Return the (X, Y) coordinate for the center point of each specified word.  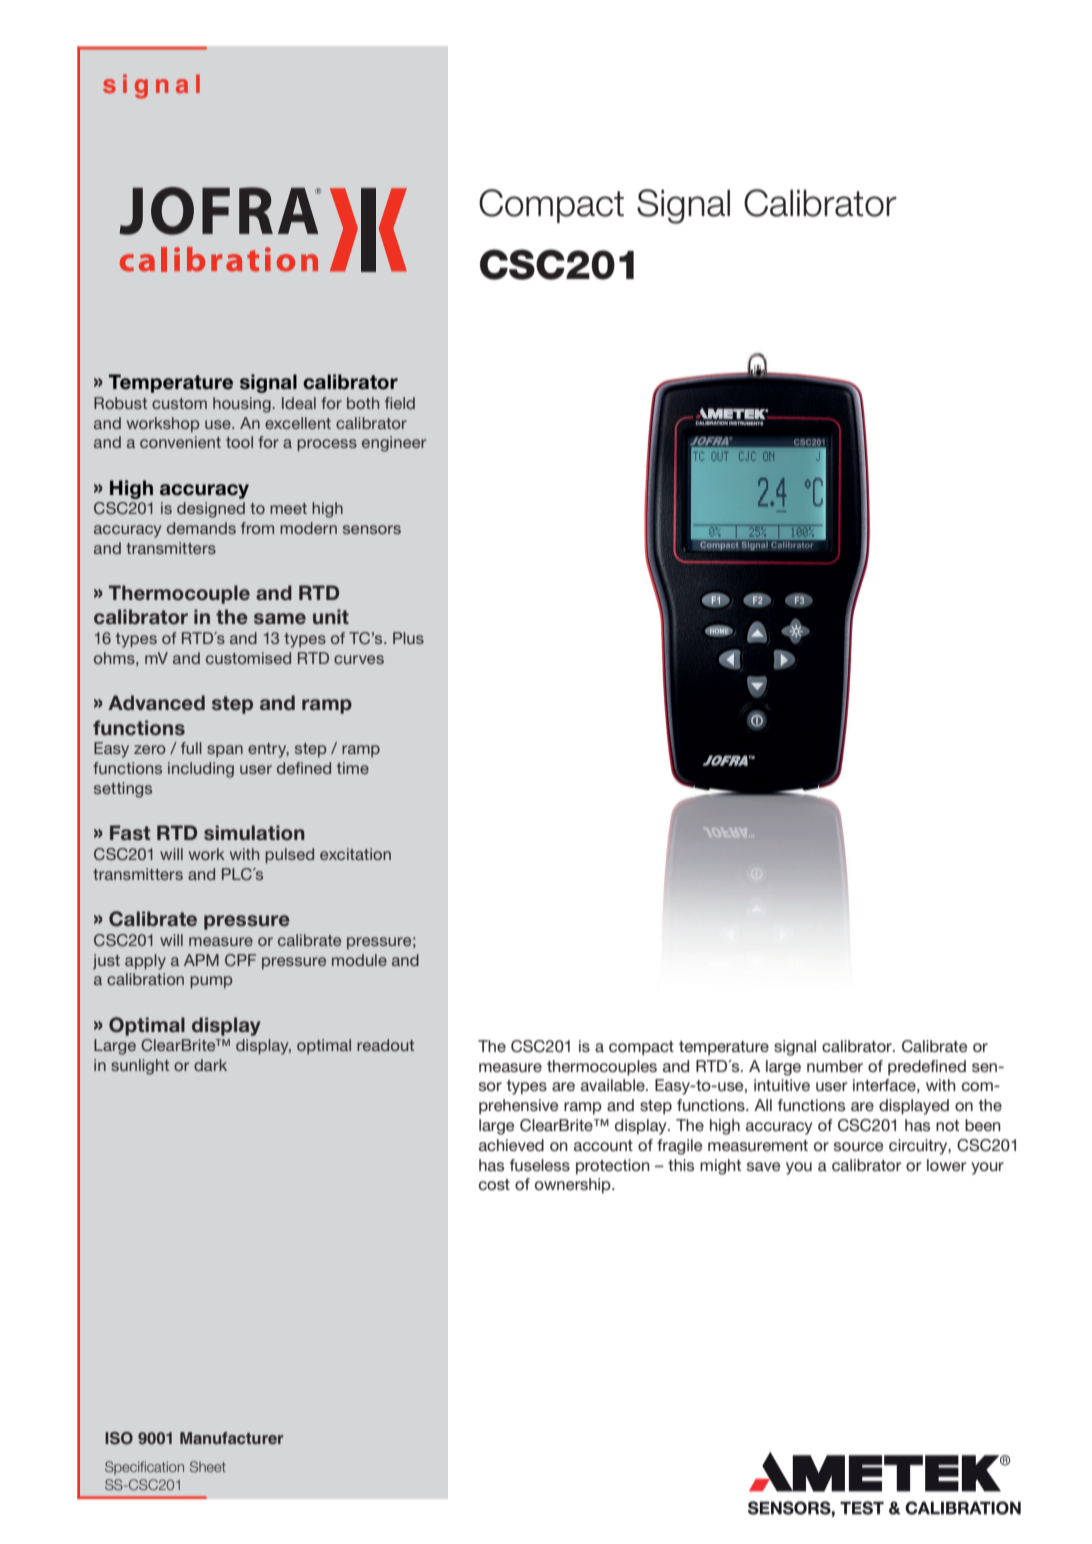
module (359, 960)
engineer (394, 444)
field (400, 403)
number (835, 1066)
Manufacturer (231, 1438)
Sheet (208, 1466)
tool (239, 442)
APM (201, 960)
